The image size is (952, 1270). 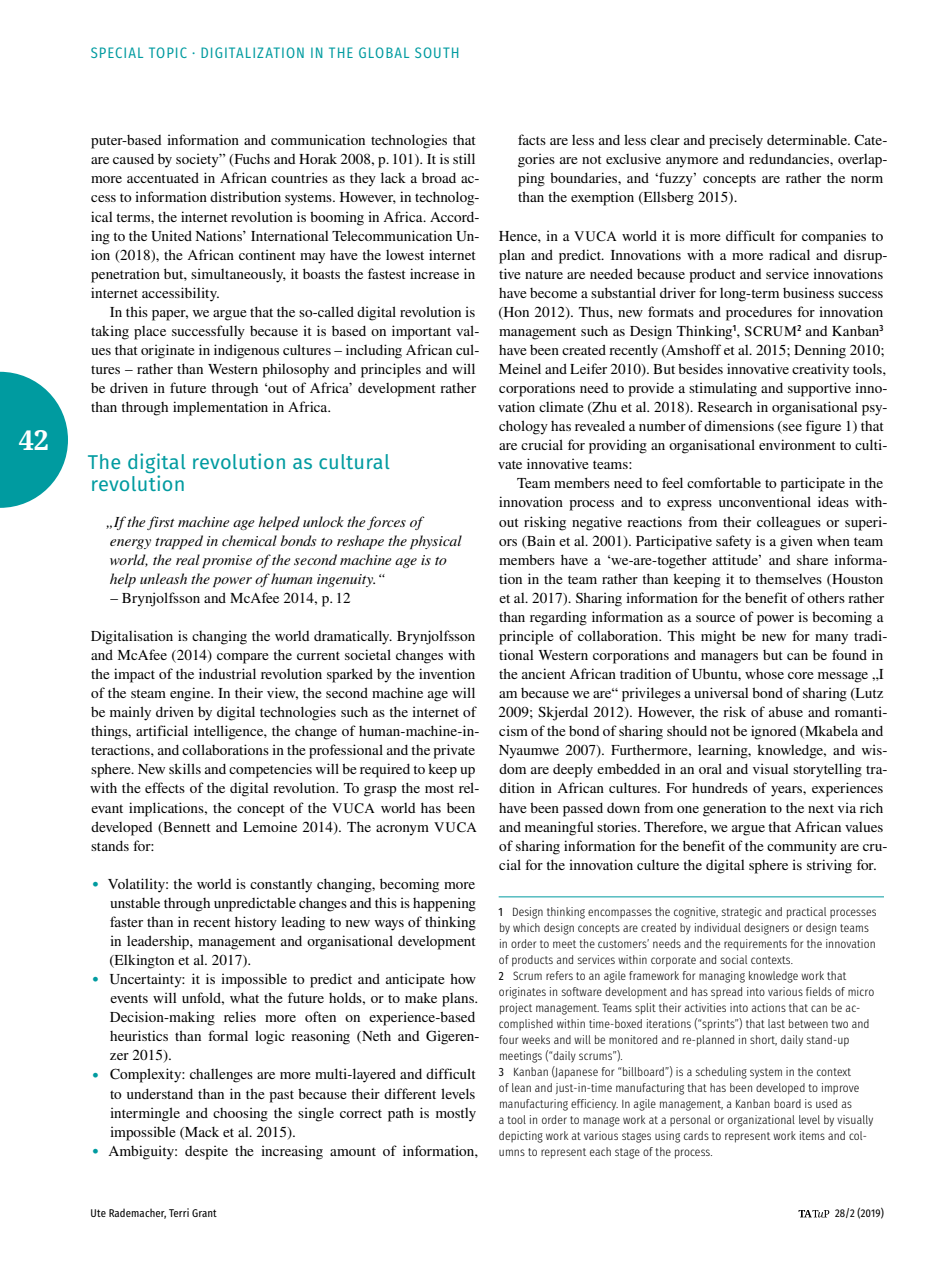 What do you see at coordinates (521, 1137) in the screenshot?
I see `depicting` at bounding box center [521, 1137].
